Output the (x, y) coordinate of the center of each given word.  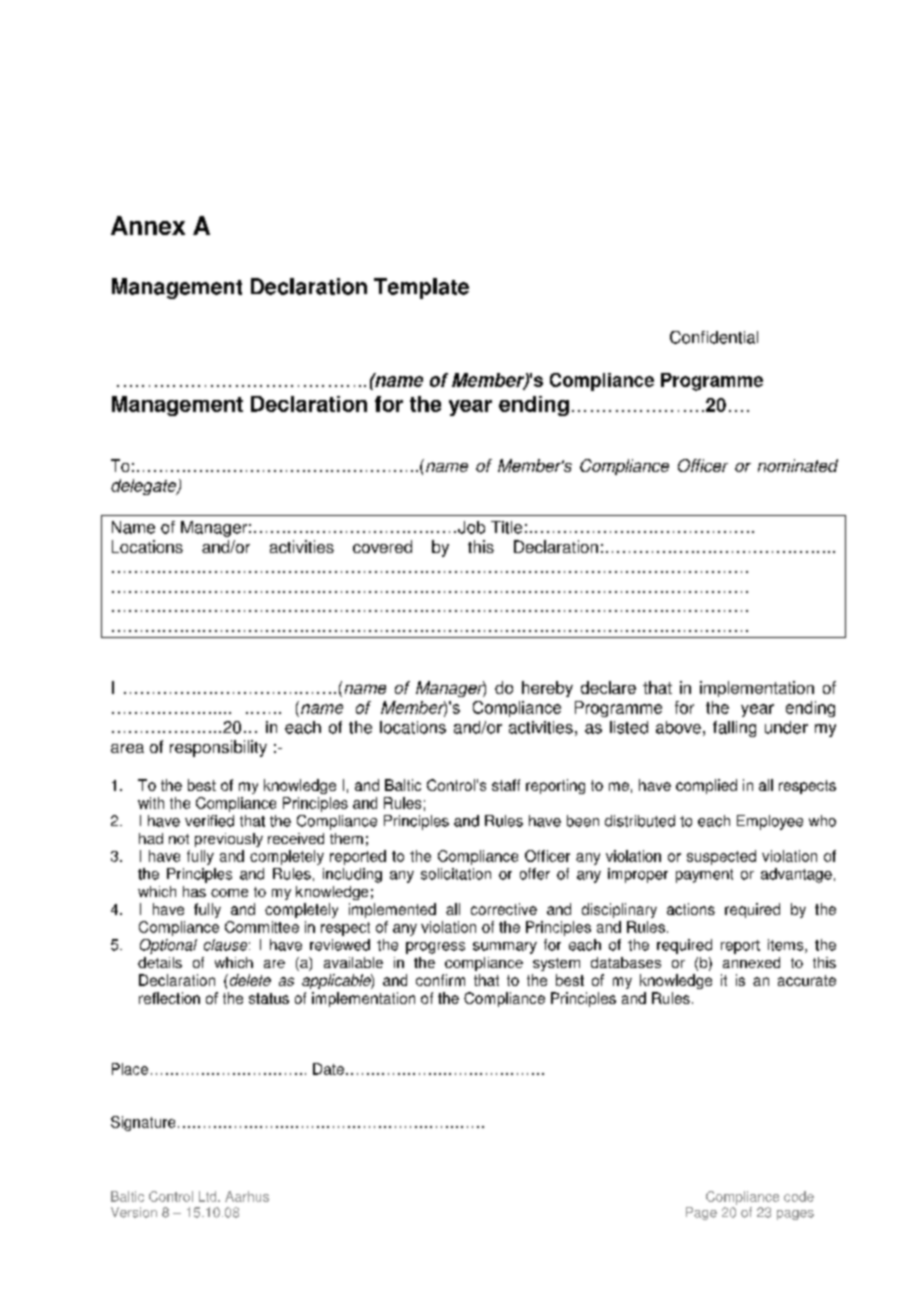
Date (328, 1069)
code (799, 1196)
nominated (798, 465)
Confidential (714, 337)
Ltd (209, 1196)
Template (421, 288)
